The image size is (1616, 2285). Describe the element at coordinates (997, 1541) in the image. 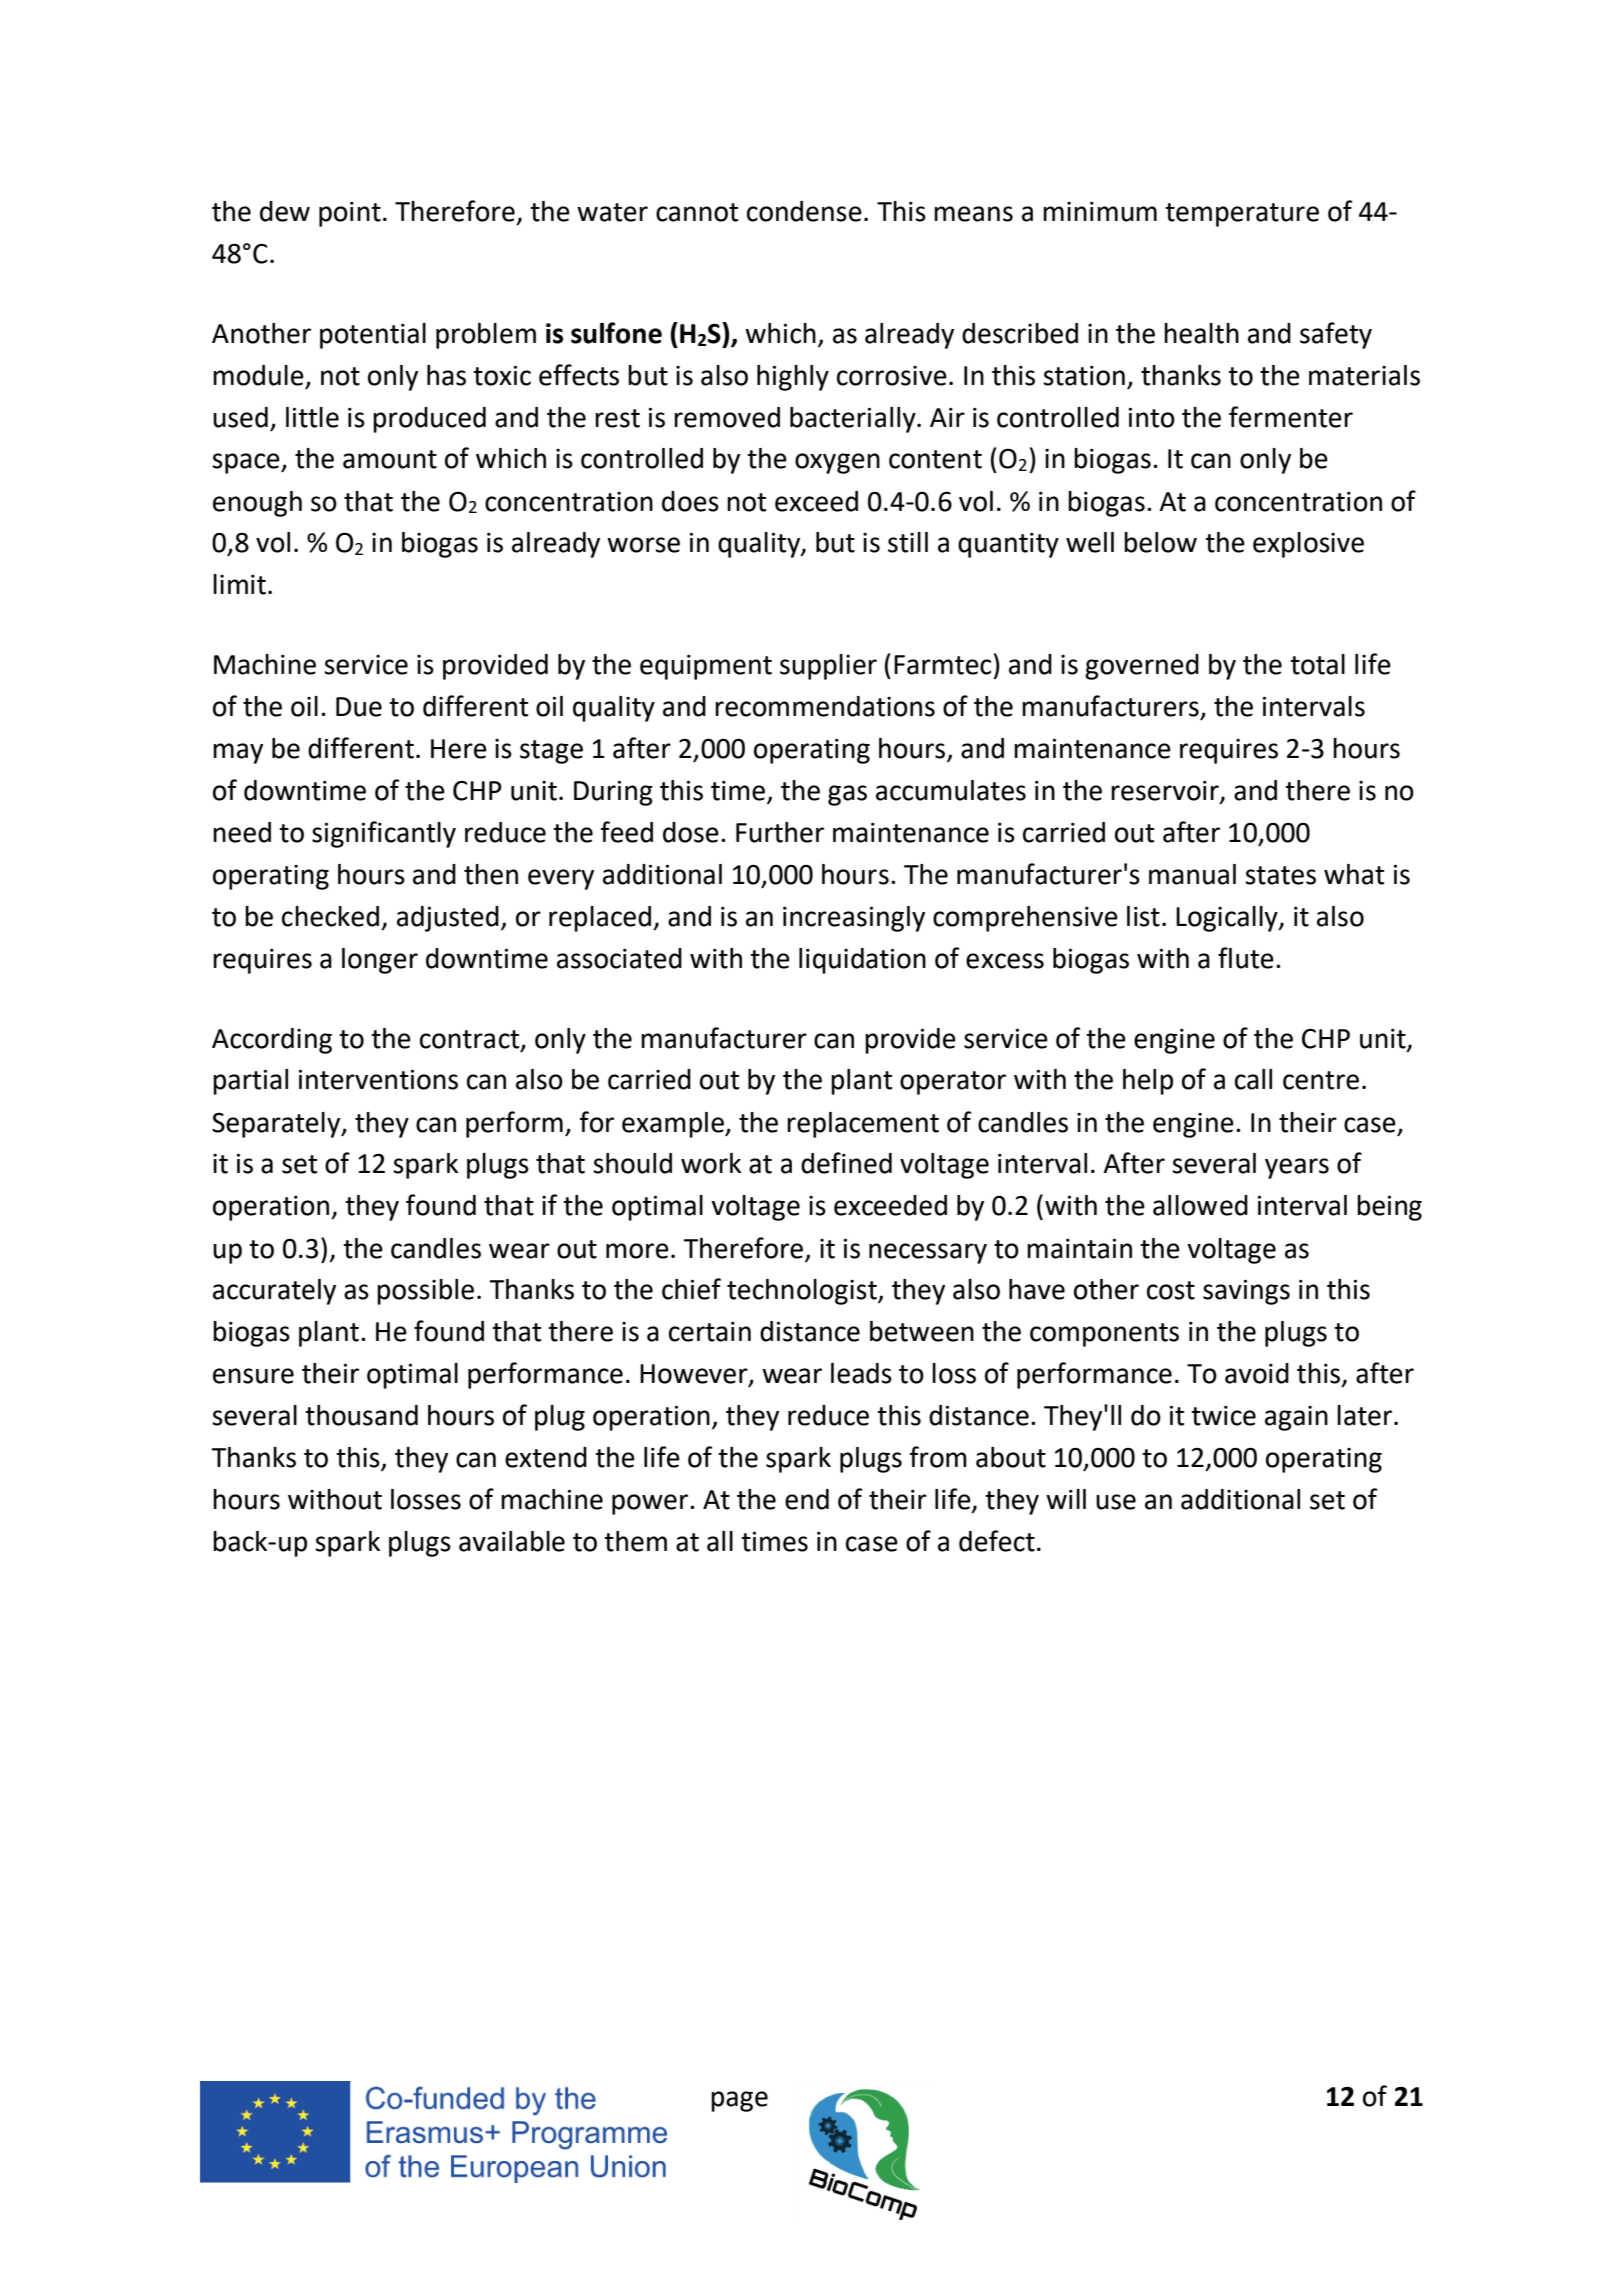

I see `defect` at that location.
